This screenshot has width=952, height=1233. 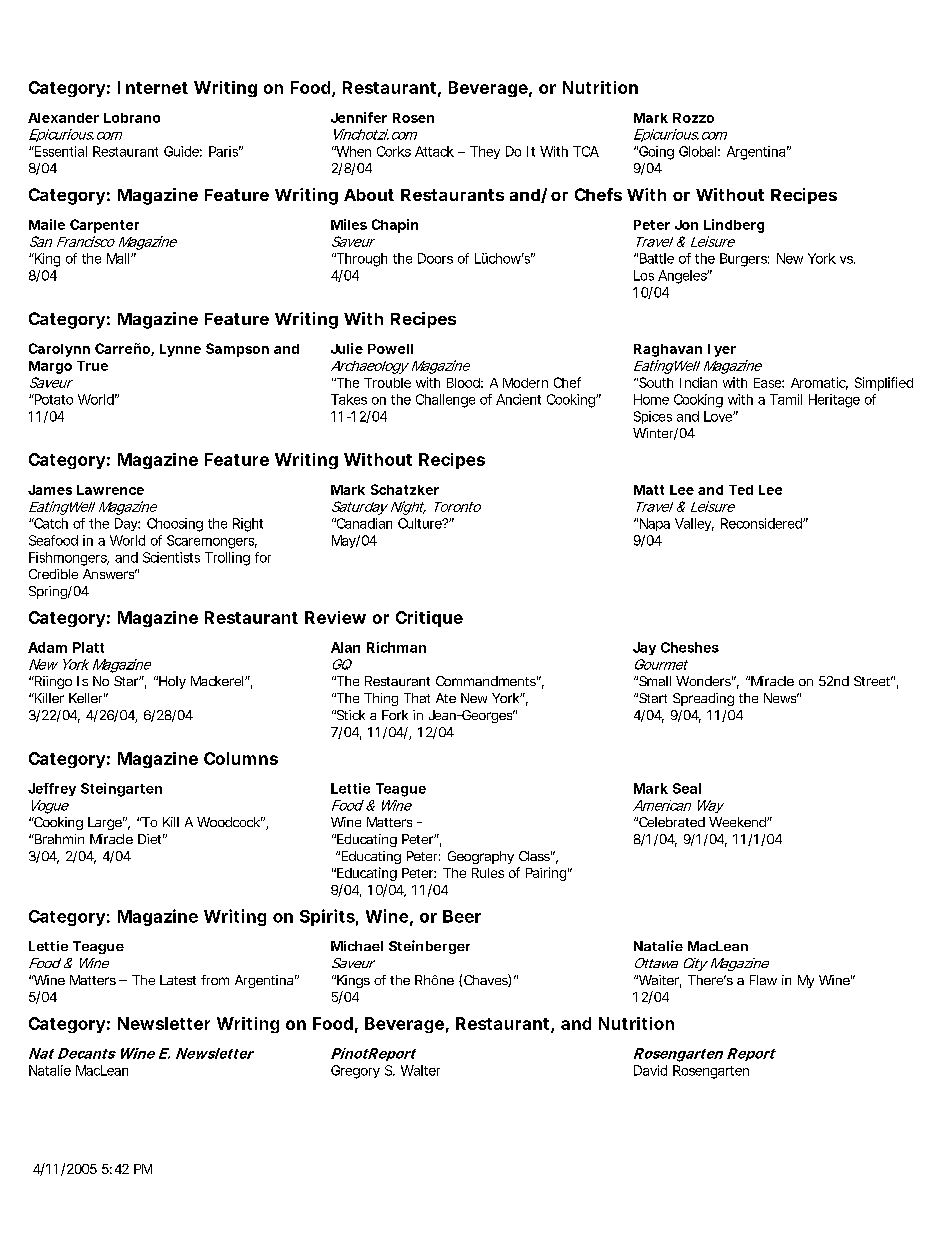 What do you see at coordinates (110, 490) in the screenshot?
I see `Lawrence` at bounding box center [110, 490].
